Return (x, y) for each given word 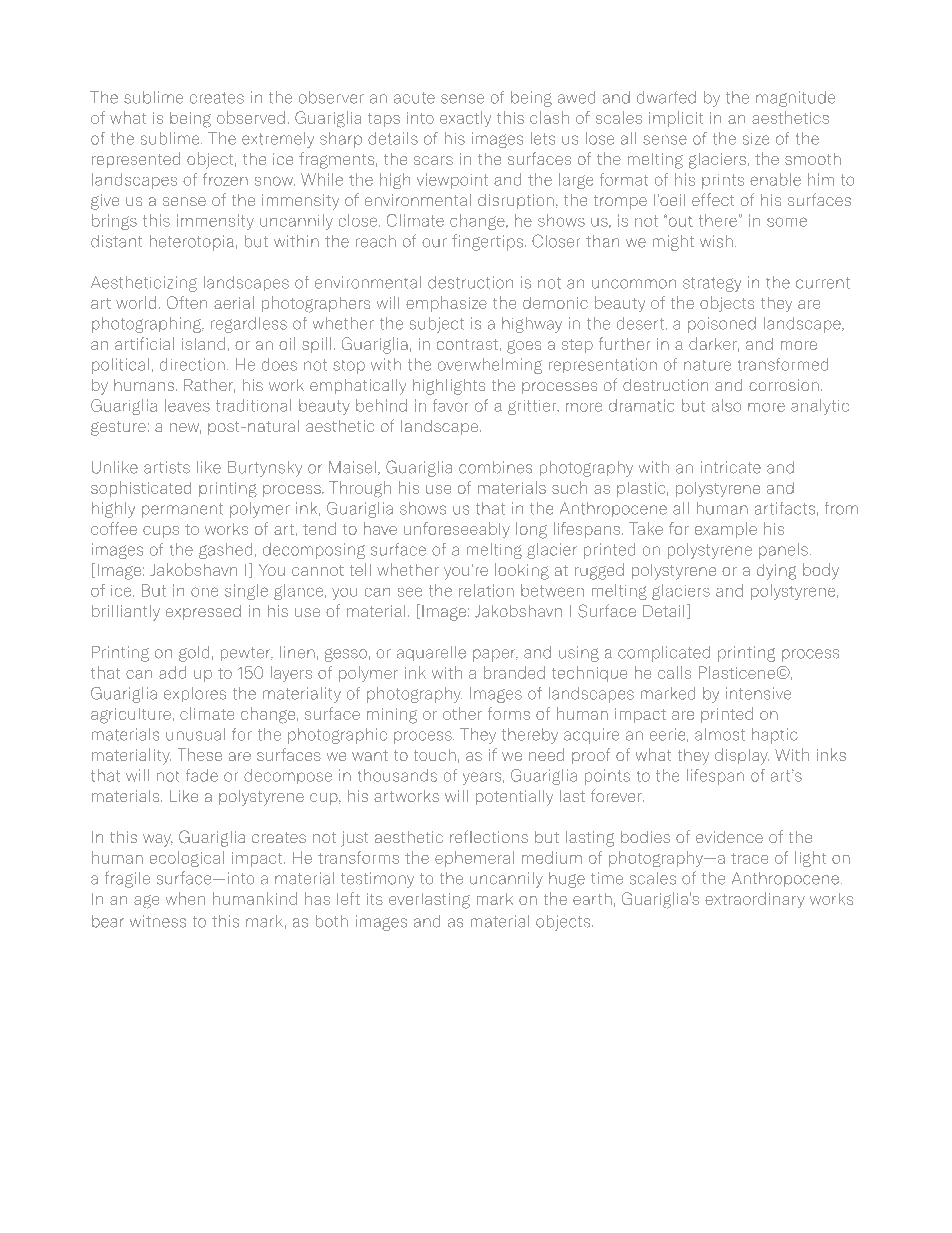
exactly (465, 119)
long (531, 530)
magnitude (795, 99)
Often (187, 302)
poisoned (722, 325)
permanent (182, 510)
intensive (758, 693)
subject (437, 325)
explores (195, 694)
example (726, 530)
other (462, 713)
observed (251, 117)
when (185, 898)
